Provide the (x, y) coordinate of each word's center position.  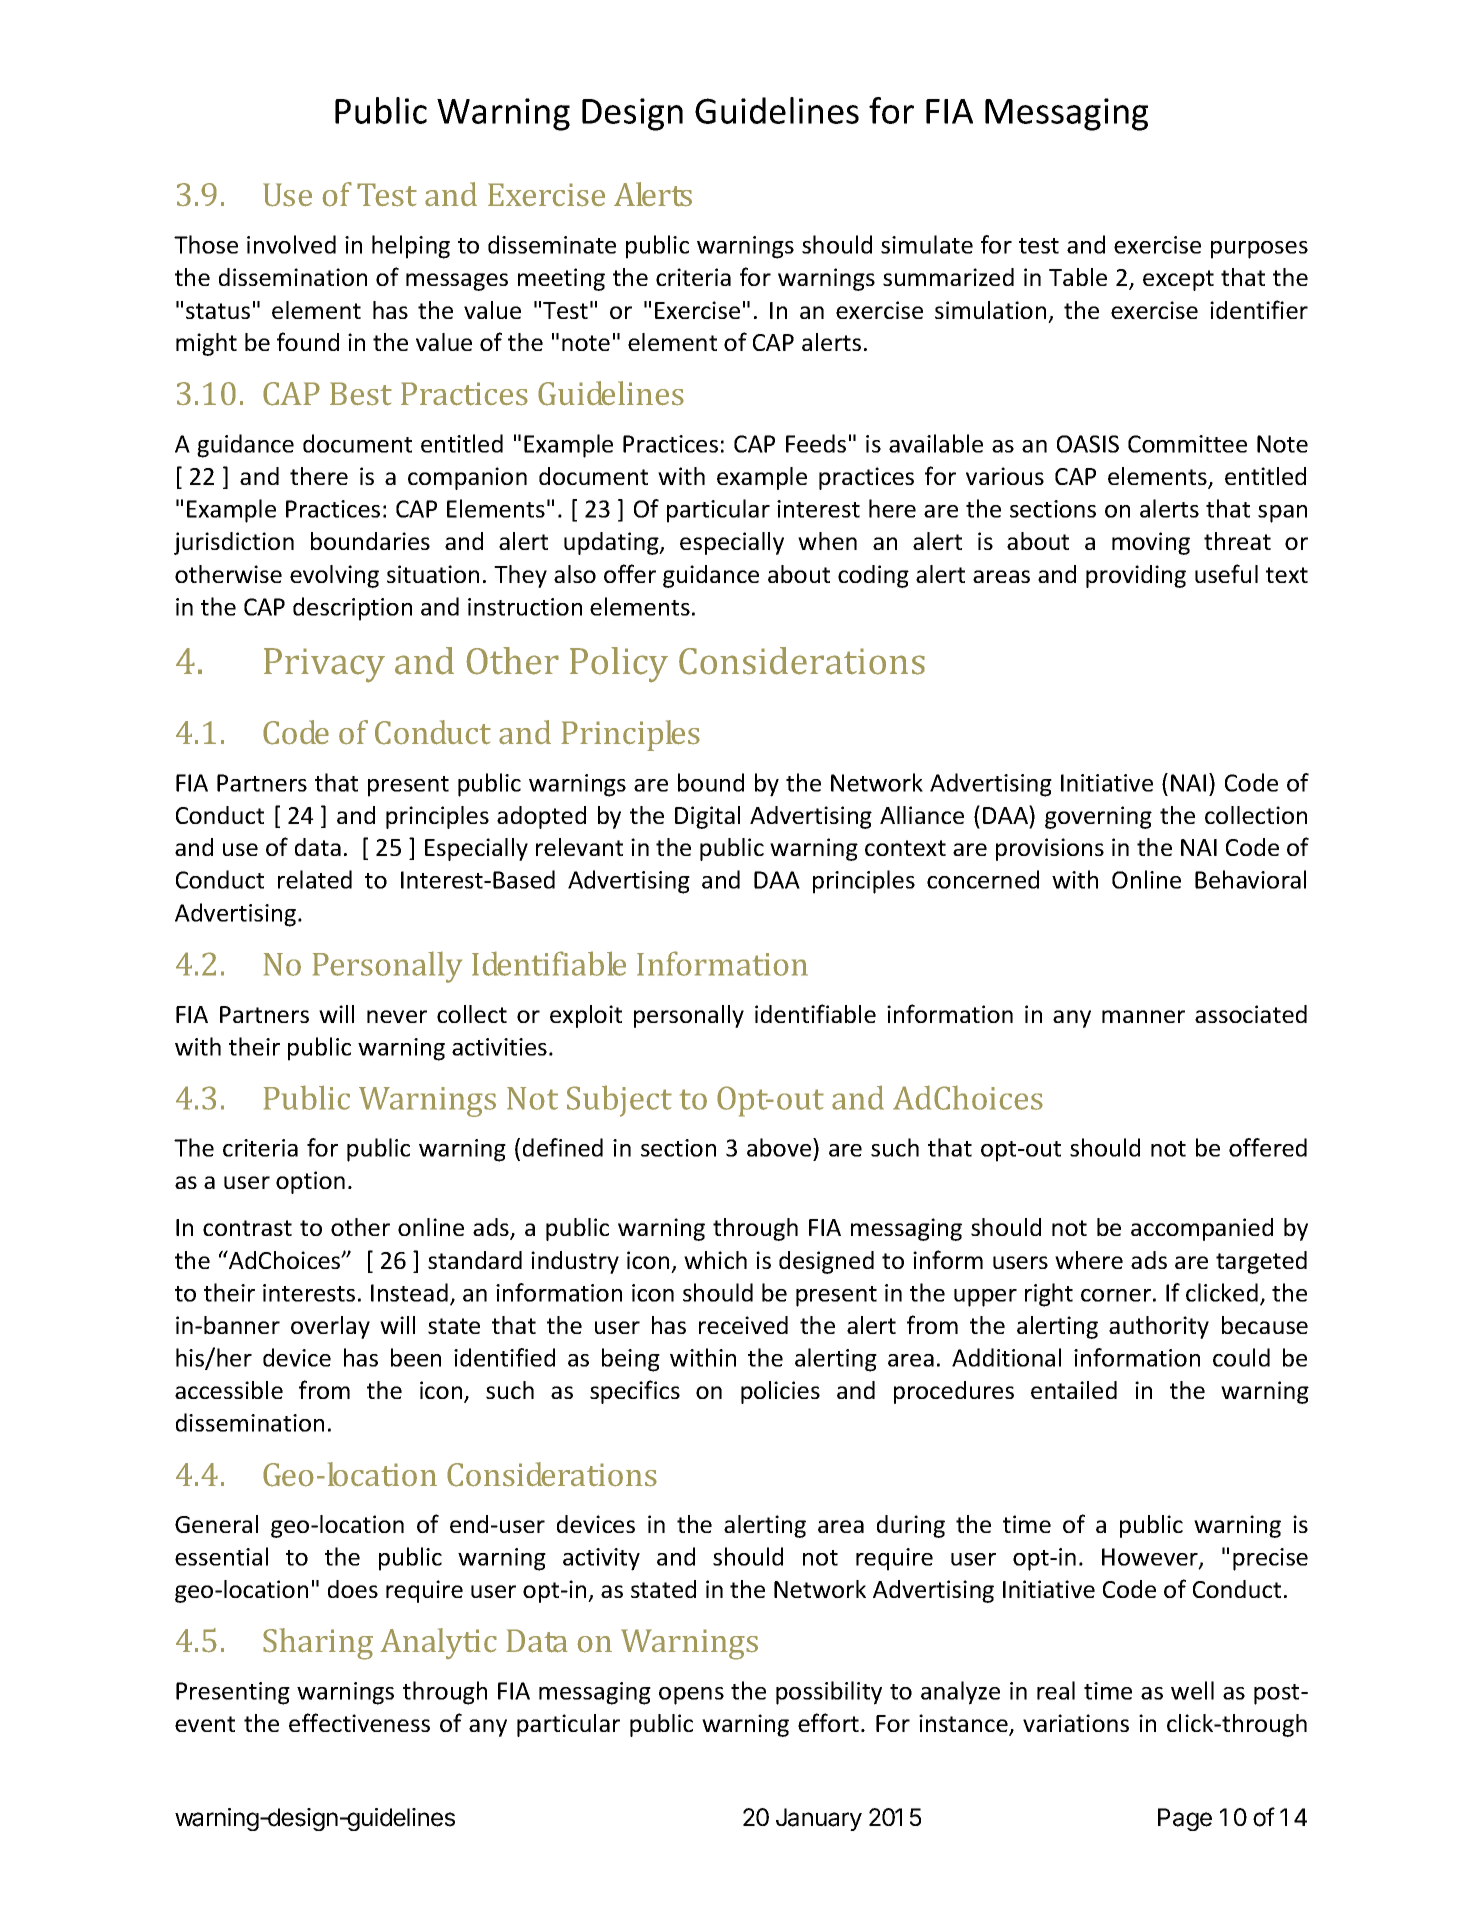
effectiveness (359, 1722)
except (1178, 280)
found (308, 341)
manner (1143, 1016)
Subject (619, 1101)
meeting (561, 279)
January (819, 1819)
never (397, 1016)
